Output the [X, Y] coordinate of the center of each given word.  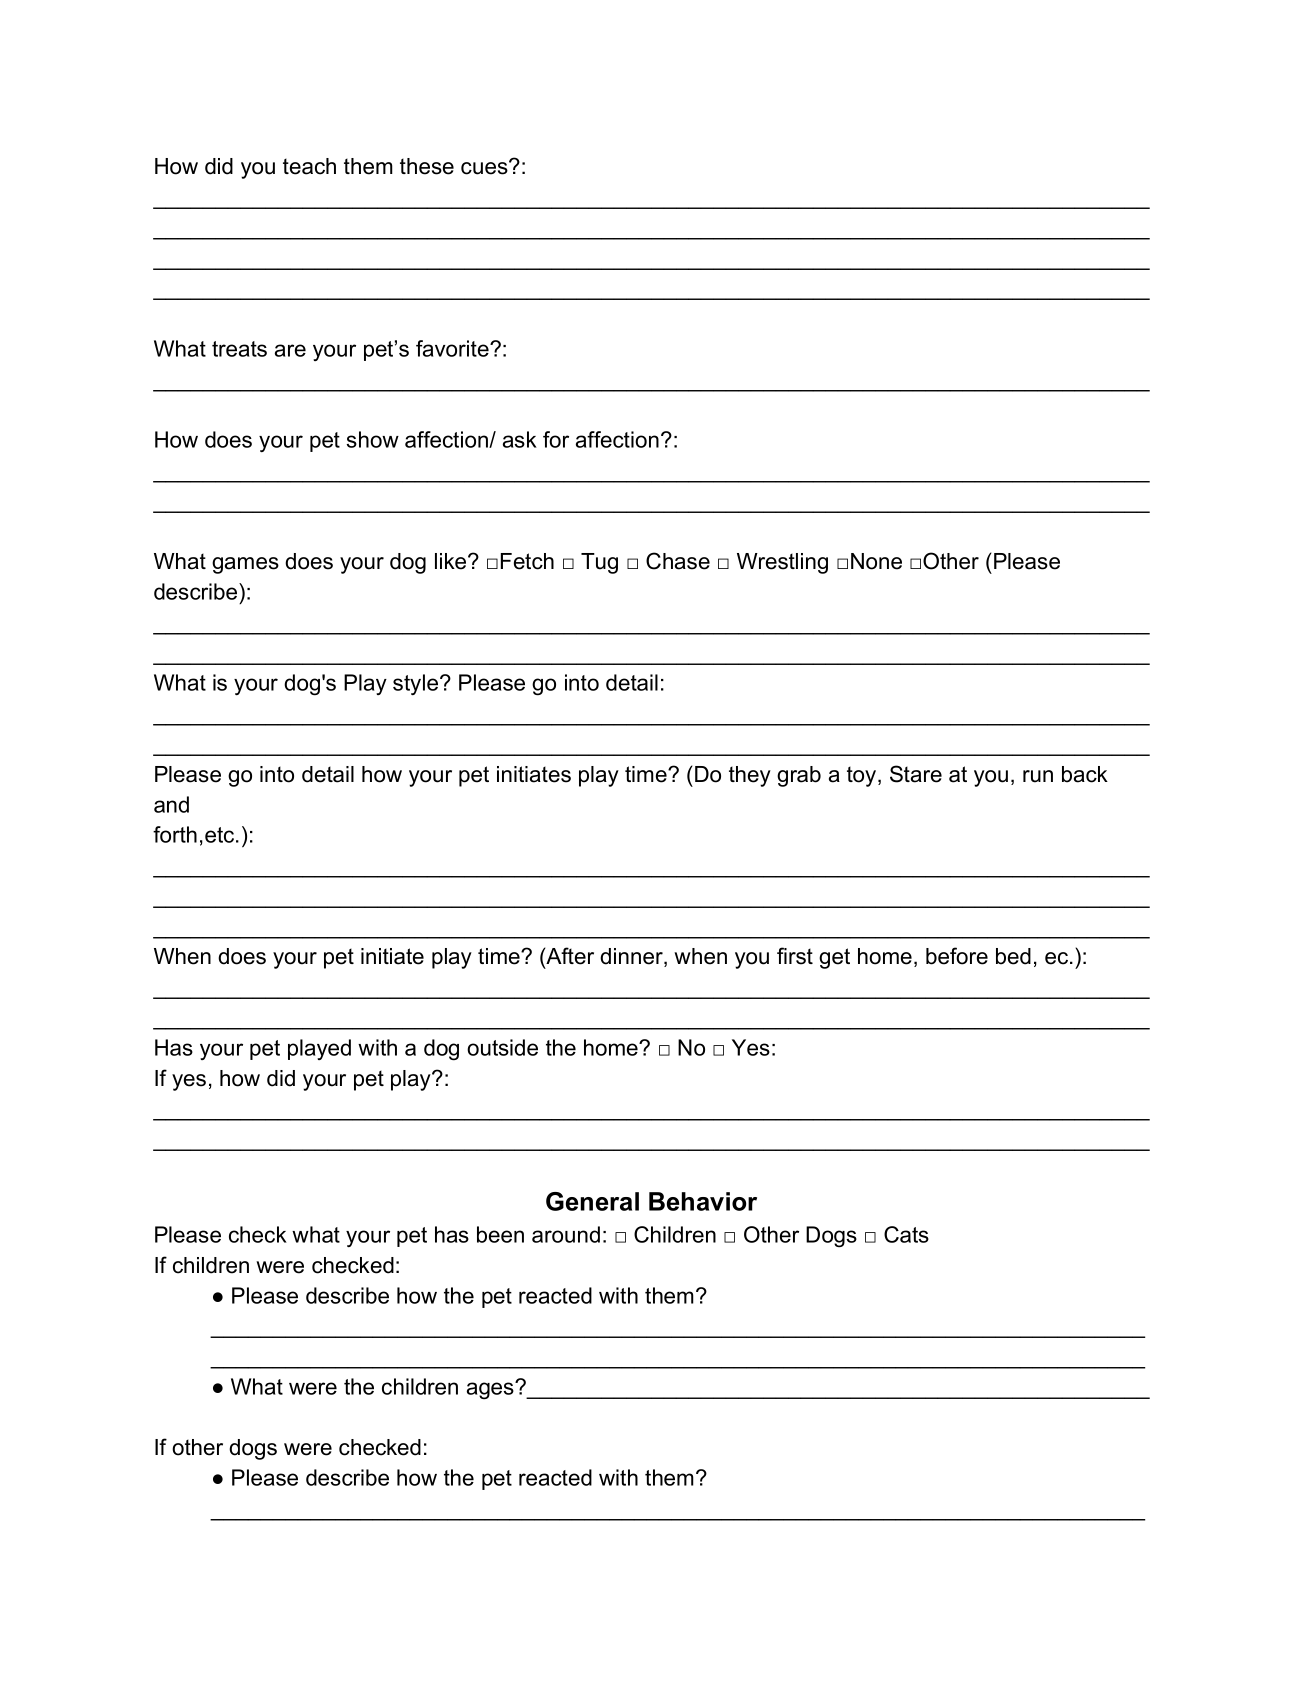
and [171, 804]
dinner [632, 957]
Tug [599, 563]
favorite [453, 348]
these [427, 166]
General [592, 1201]
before [957, 956]
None [876, 561]
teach [309, 166]
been [500, 1234]
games [245, 565]
